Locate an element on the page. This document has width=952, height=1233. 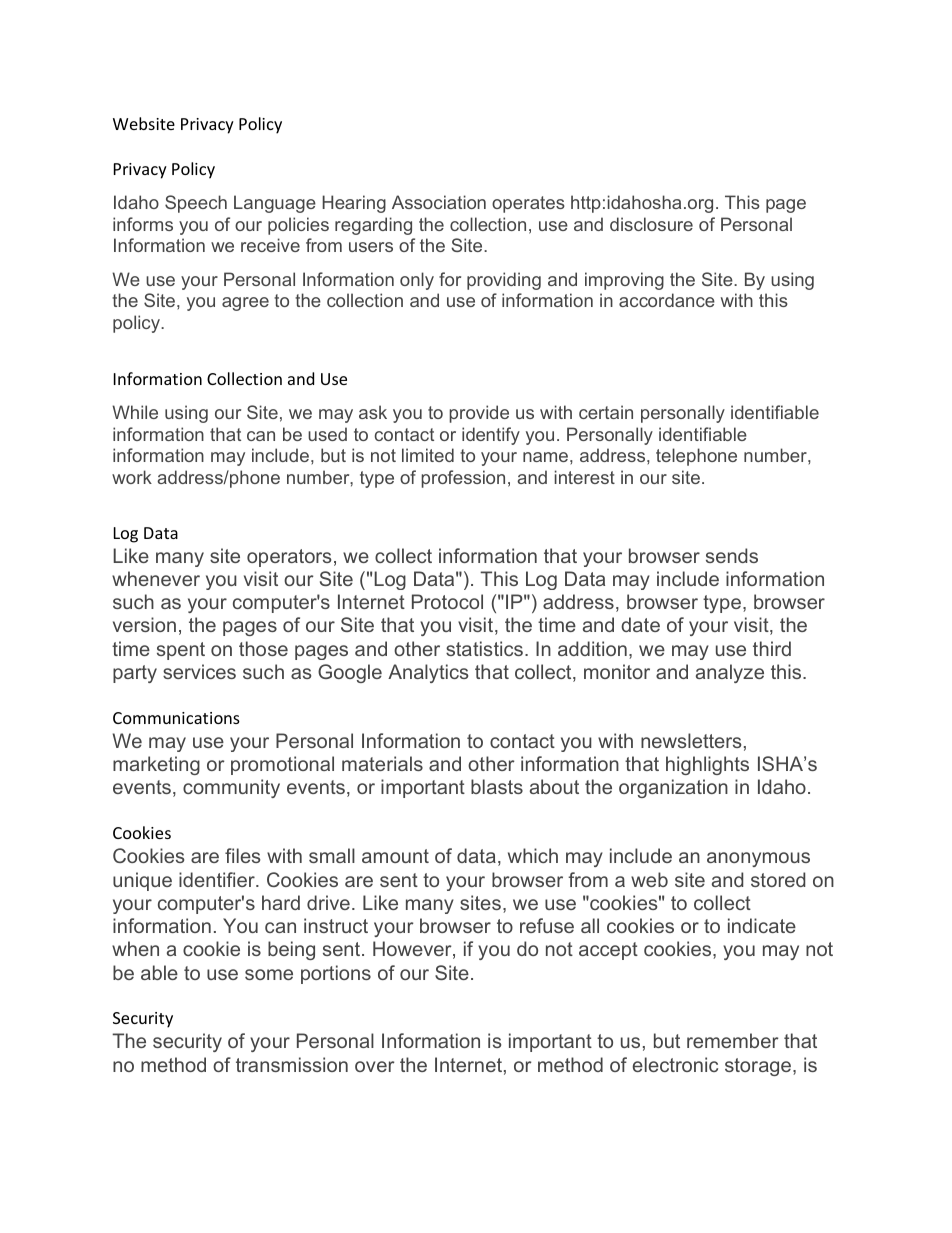
While is located at coordinates (135, 412).
